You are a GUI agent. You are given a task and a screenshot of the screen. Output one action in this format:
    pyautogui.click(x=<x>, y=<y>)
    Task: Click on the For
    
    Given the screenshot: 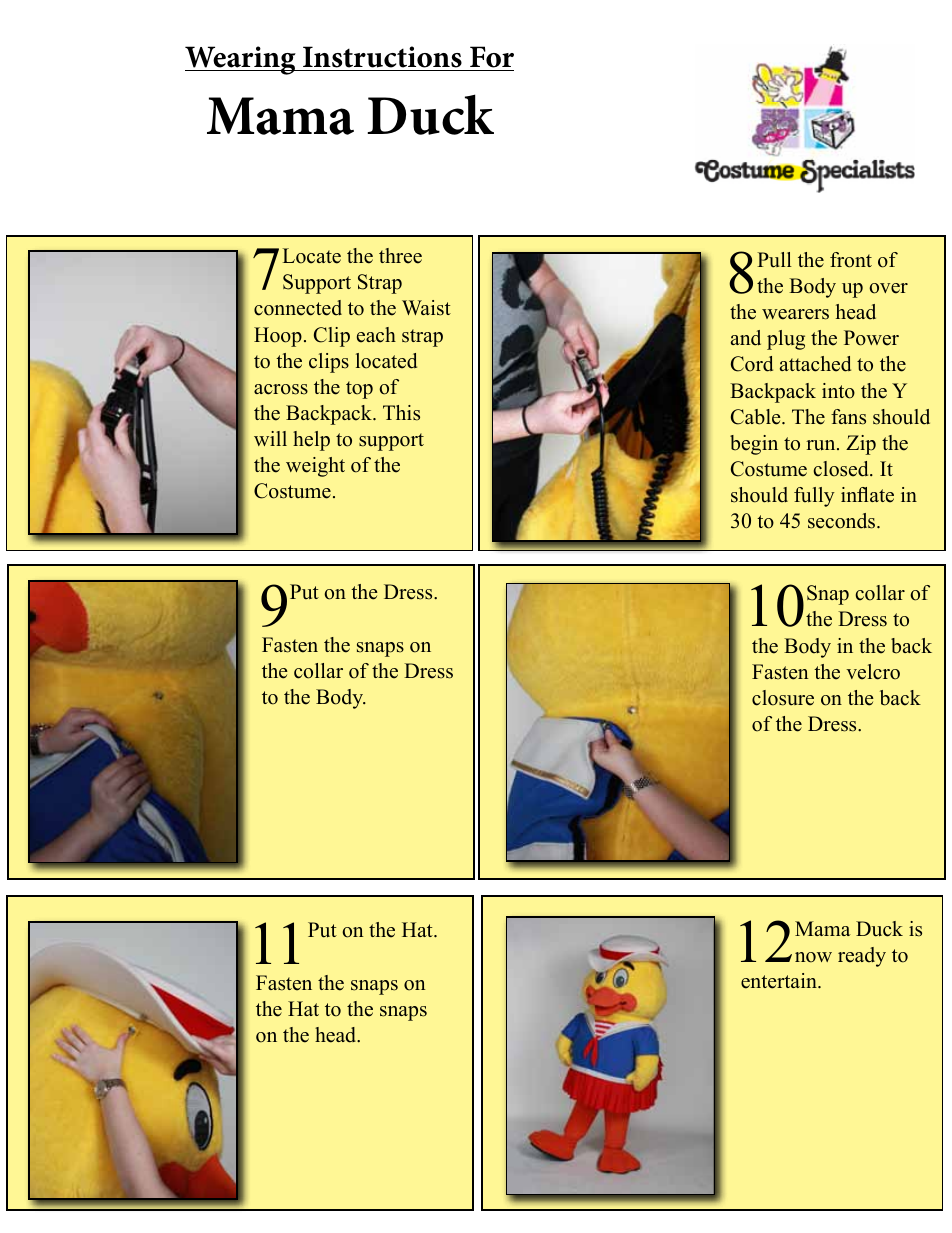 What is the action you would take?
    pyautogui.click(x=492, y=57)
